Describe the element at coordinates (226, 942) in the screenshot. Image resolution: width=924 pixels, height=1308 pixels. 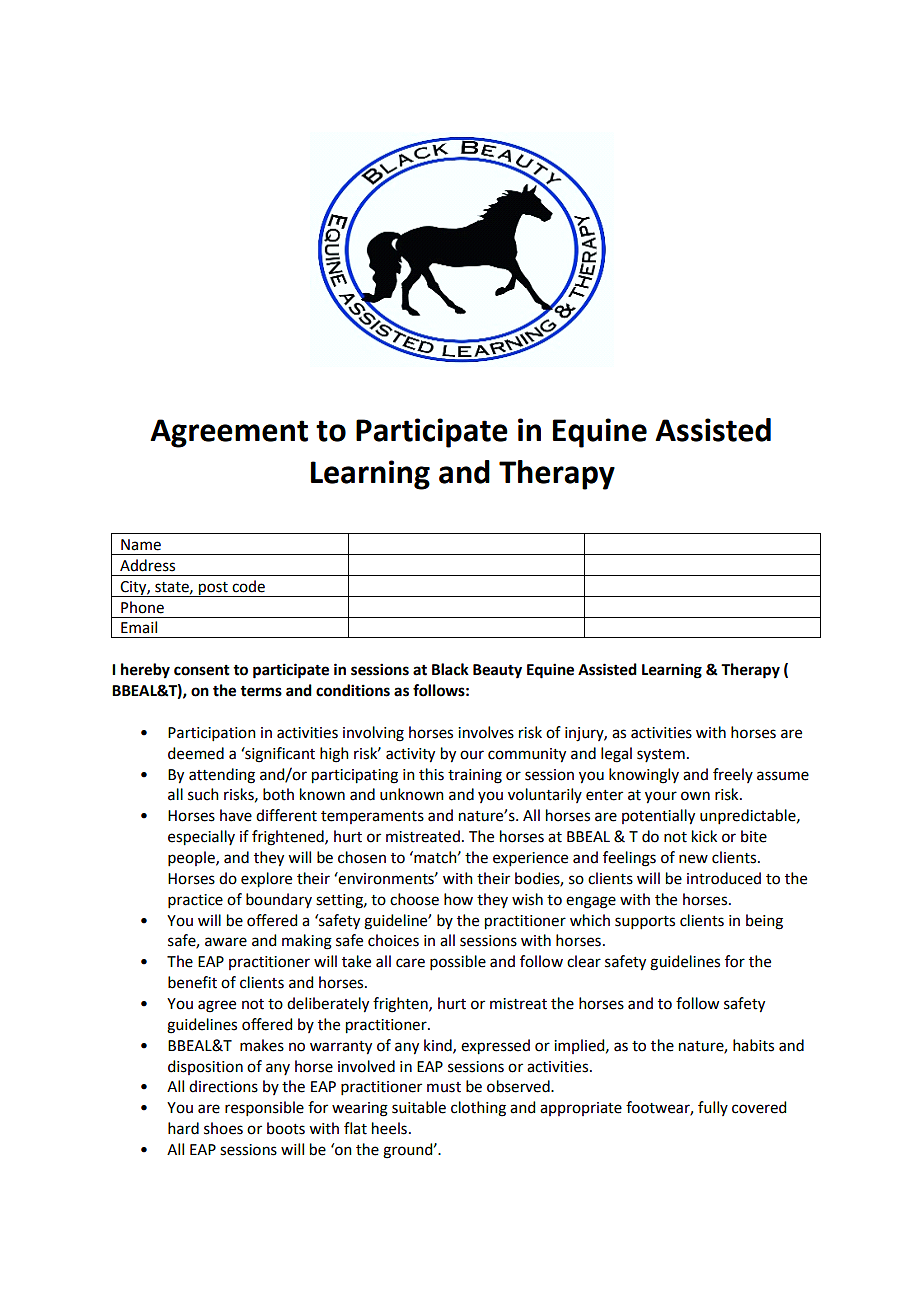
I see `aware` at that location.
